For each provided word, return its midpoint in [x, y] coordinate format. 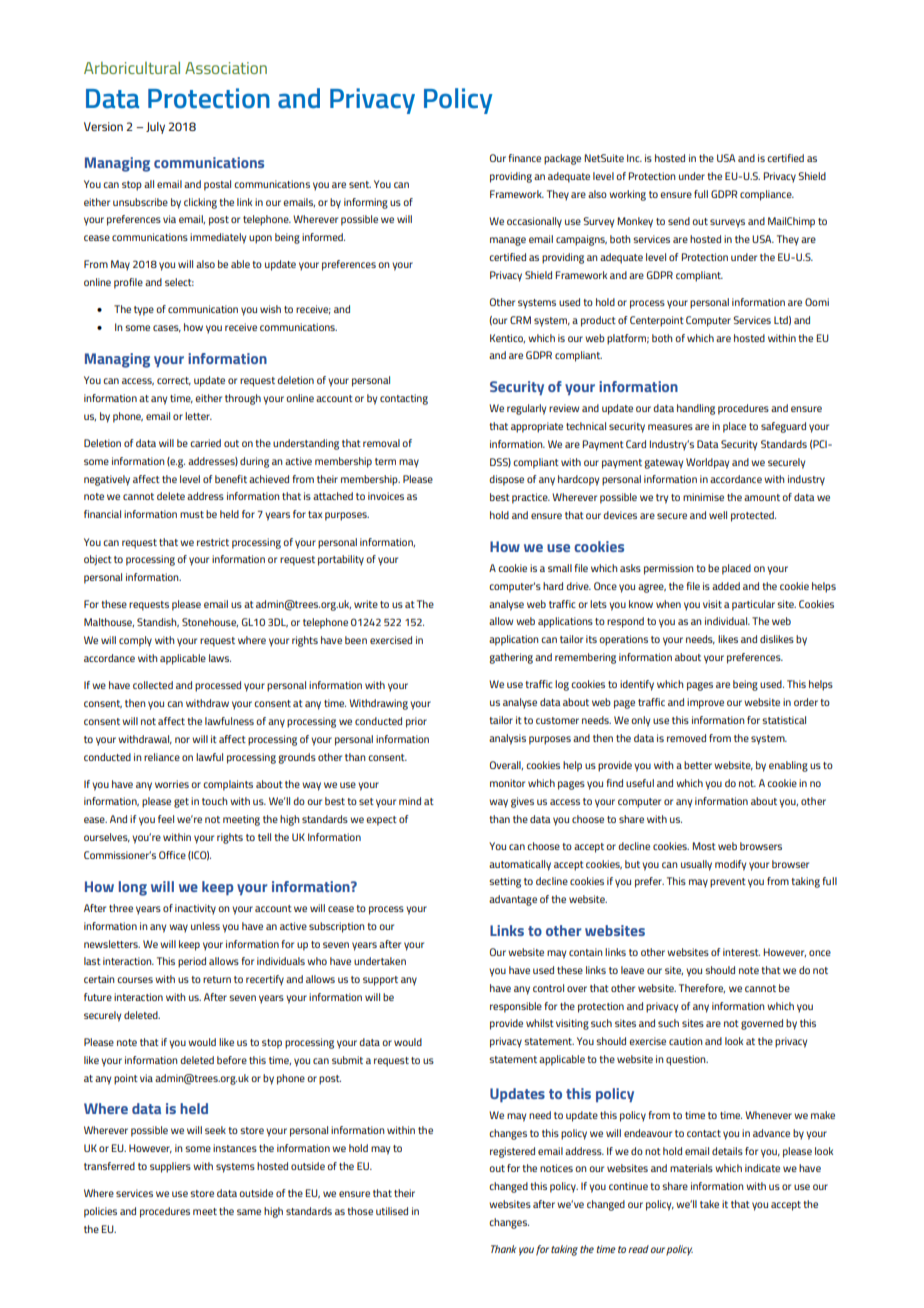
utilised [392, 1211]
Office [172, 855]
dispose [506, 480]
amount [762, 497]
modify [730, 865]
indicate [762, 1168]
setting [505, 882]
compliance [767, 195]
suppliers [170, 1167]
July [155, 128]
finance [525, 158]
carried [205, 443]
